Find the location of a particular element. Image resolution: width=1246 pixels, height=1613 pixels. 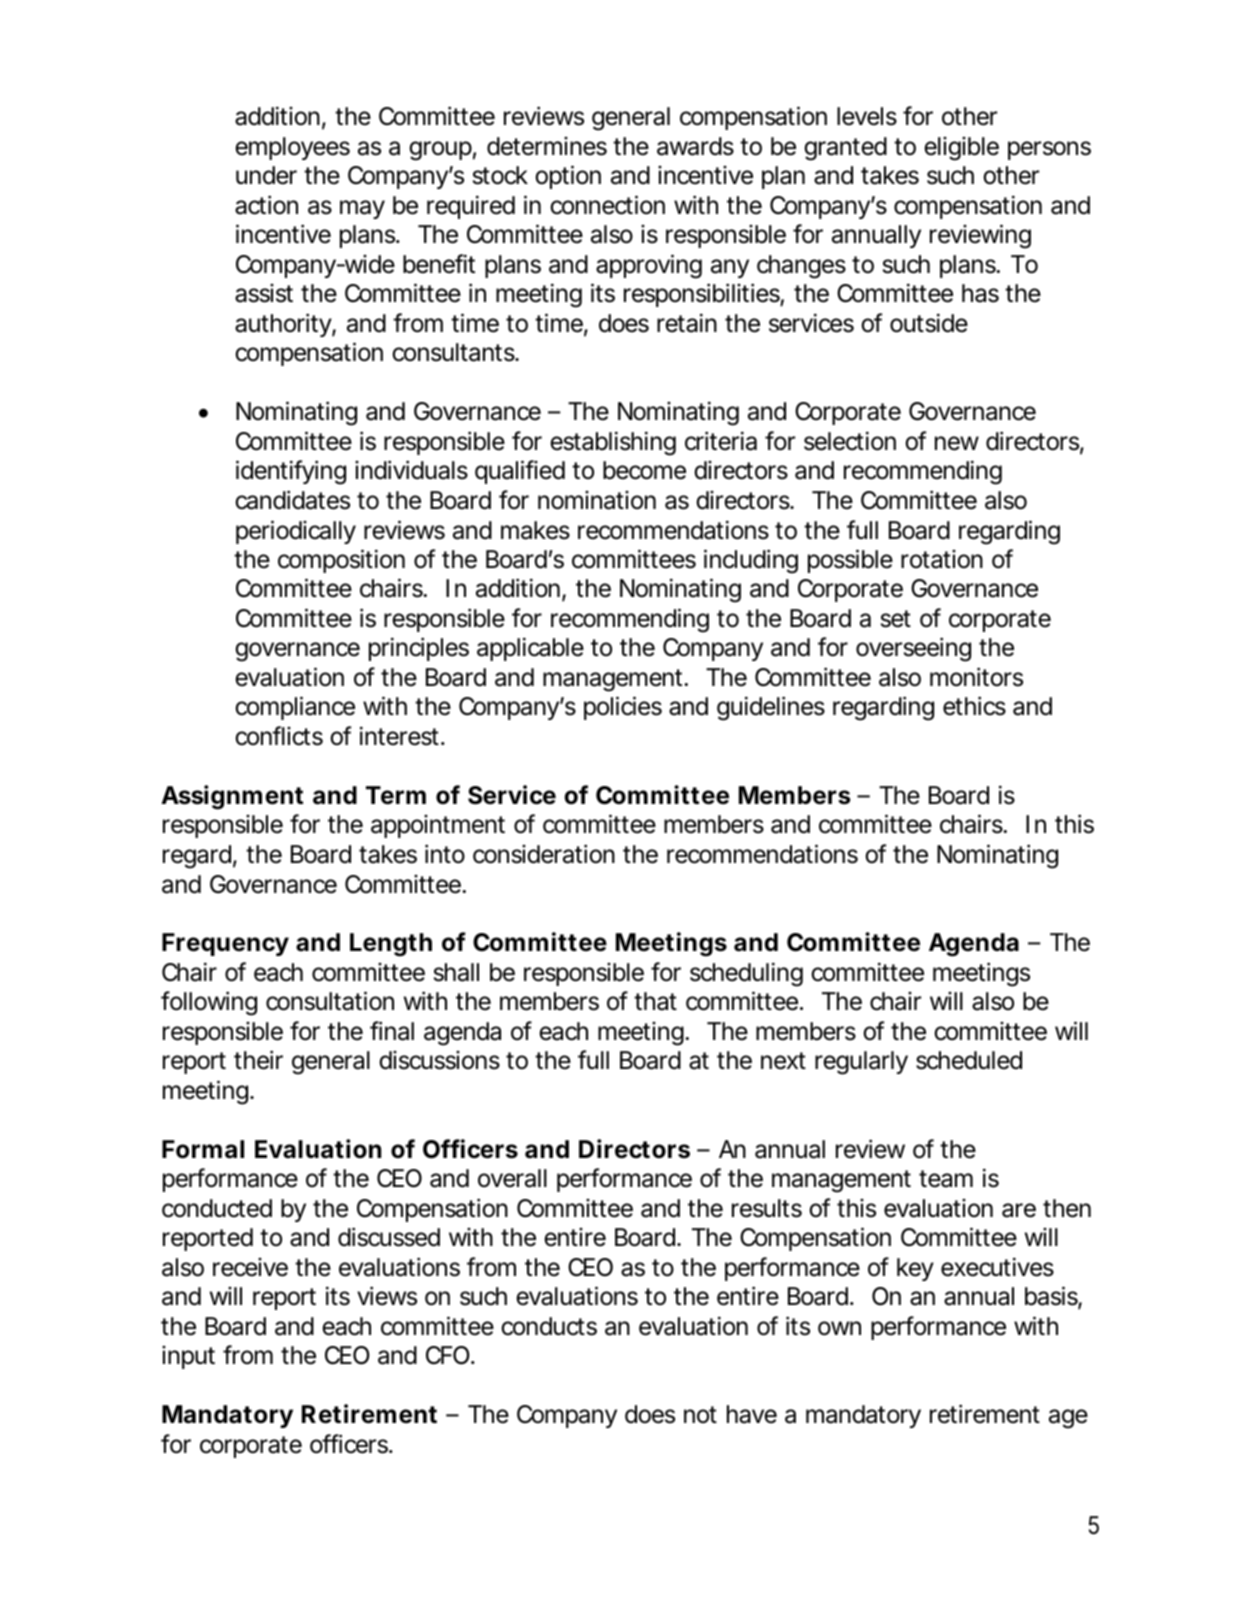

their is located at coordinates (258, 1060).
